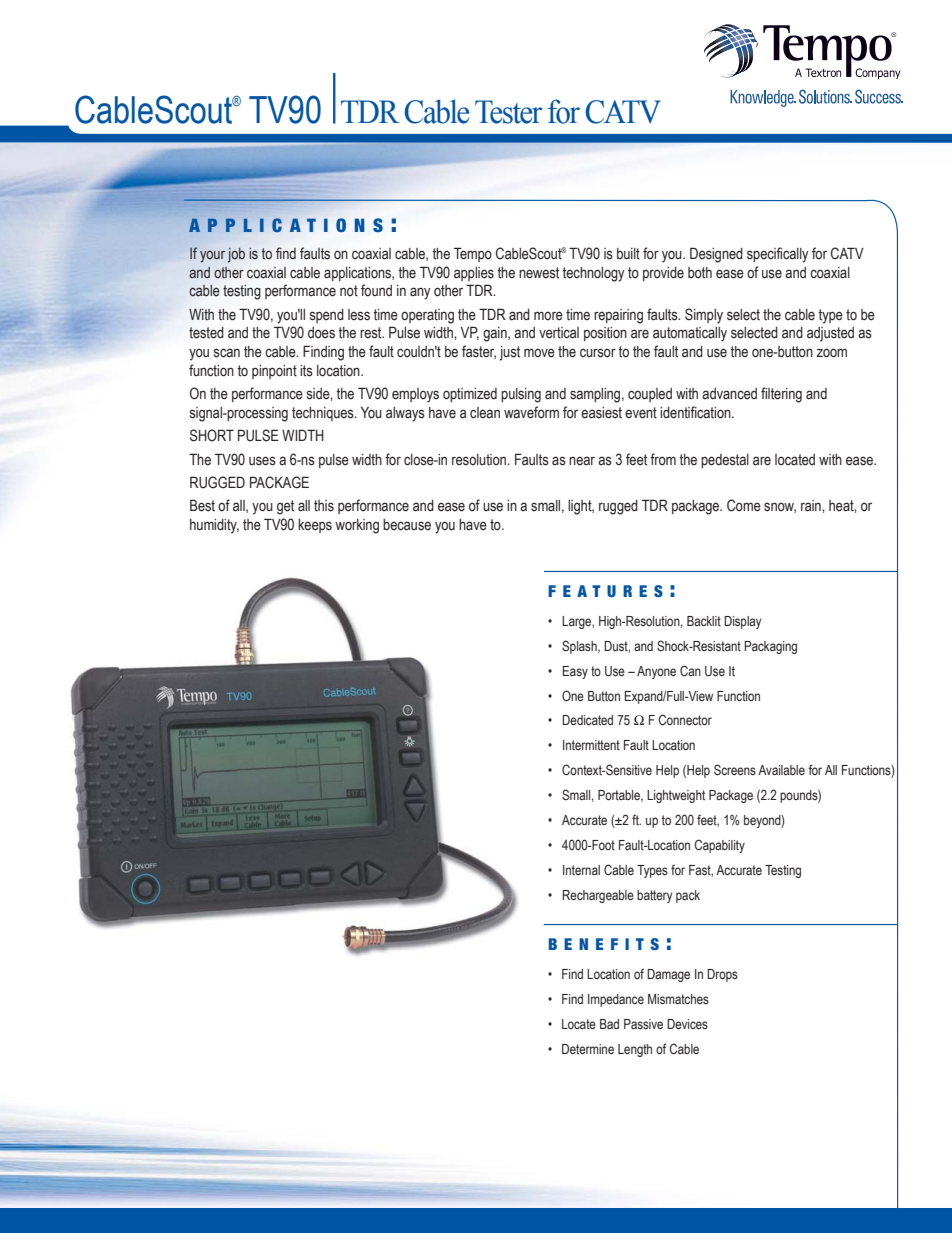 The image size is (952, 1233). Describe the element at coordinates (581, 870) in the screenshot. I see `Internal` at that location.
